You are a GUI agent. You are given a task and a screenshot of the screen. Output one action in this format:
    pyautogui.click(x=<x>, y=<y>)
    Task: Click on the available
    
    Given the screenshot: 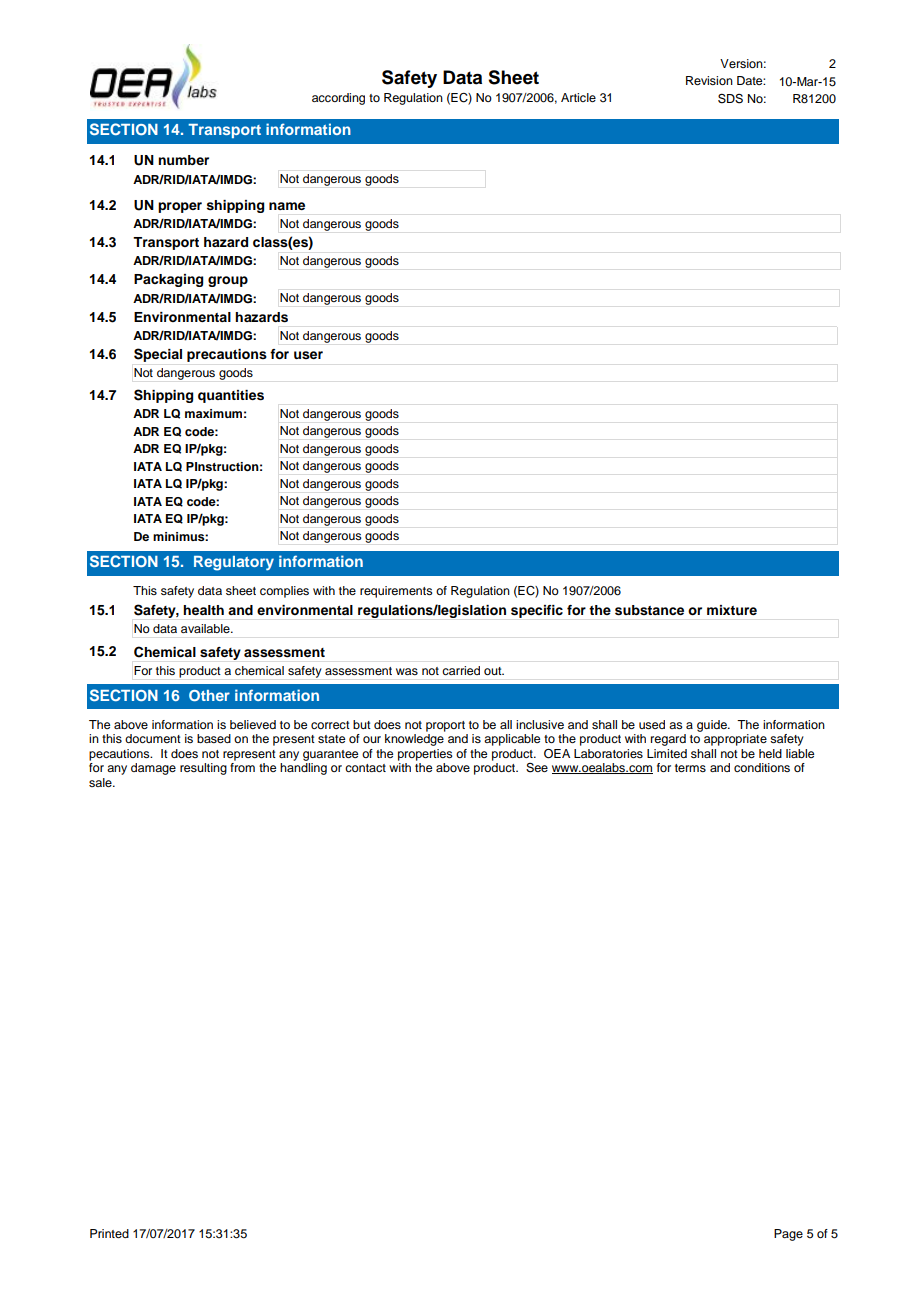 What is the action you would take?
    pyautogui.click(x=206, y=628)
